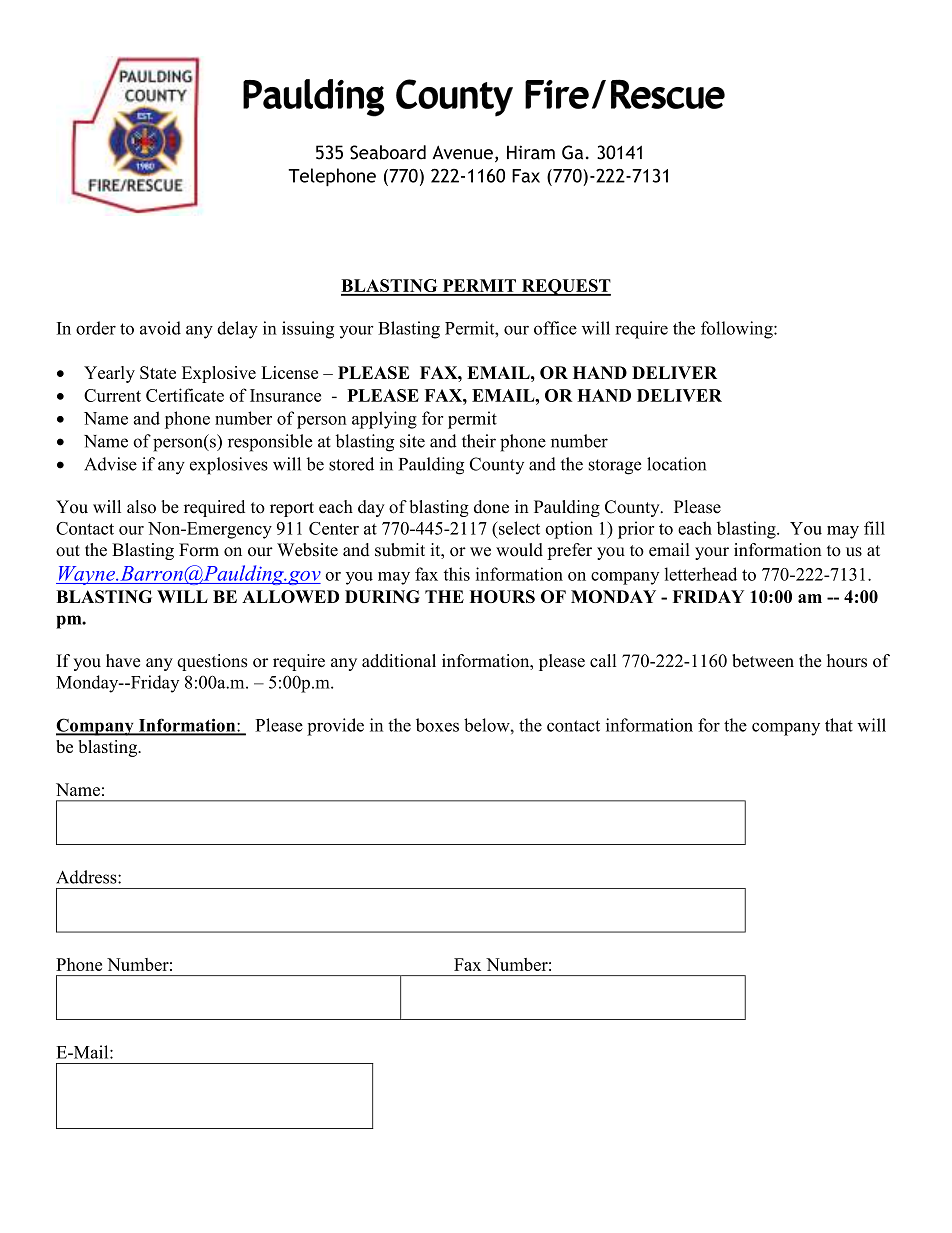  Describe the element at coordinates (141, 507) in the screenshot. I see `also` at that location.
